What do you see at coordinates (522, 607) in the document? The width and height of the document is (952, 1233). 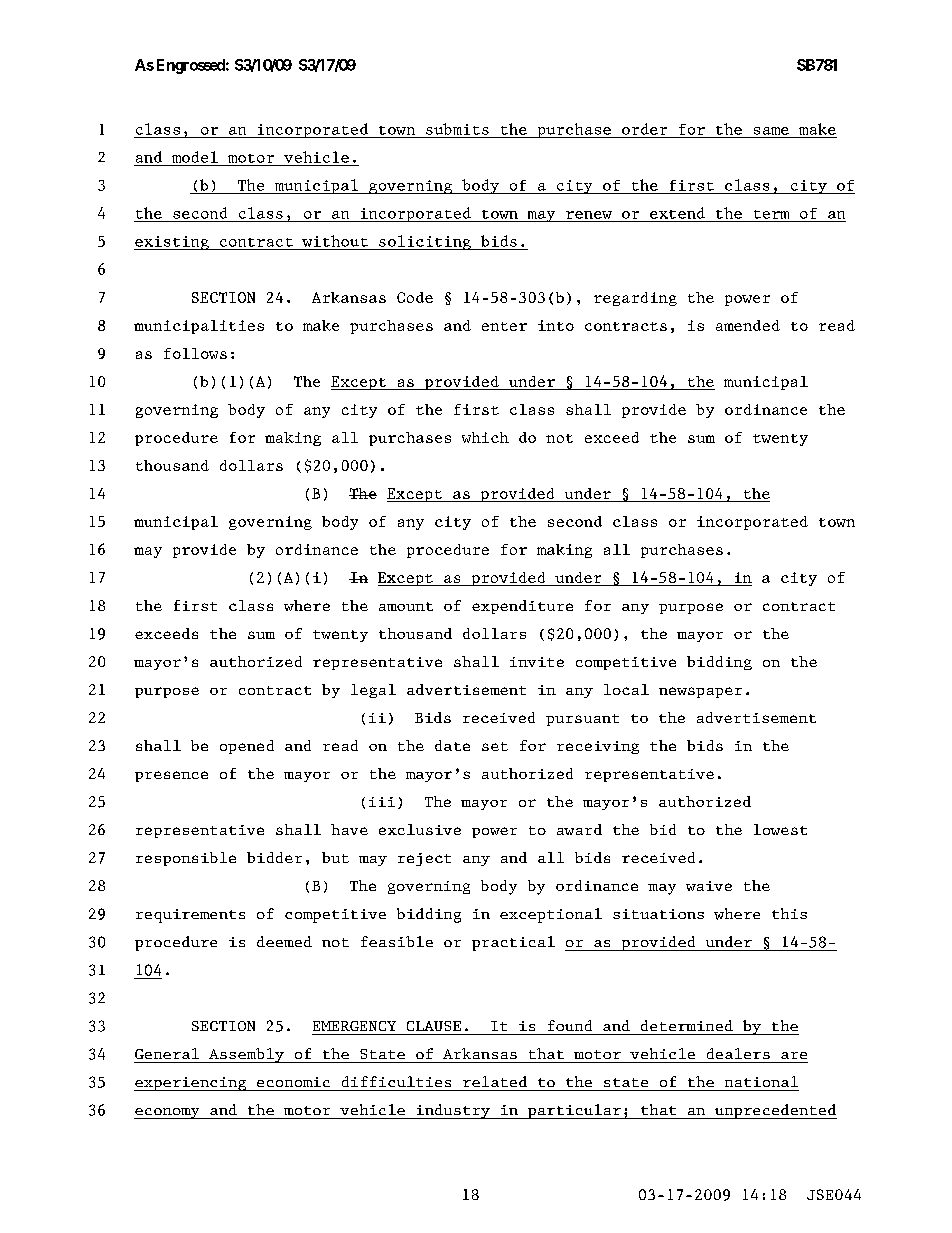 I see `expenditure` at bounding box center [522, 607].
